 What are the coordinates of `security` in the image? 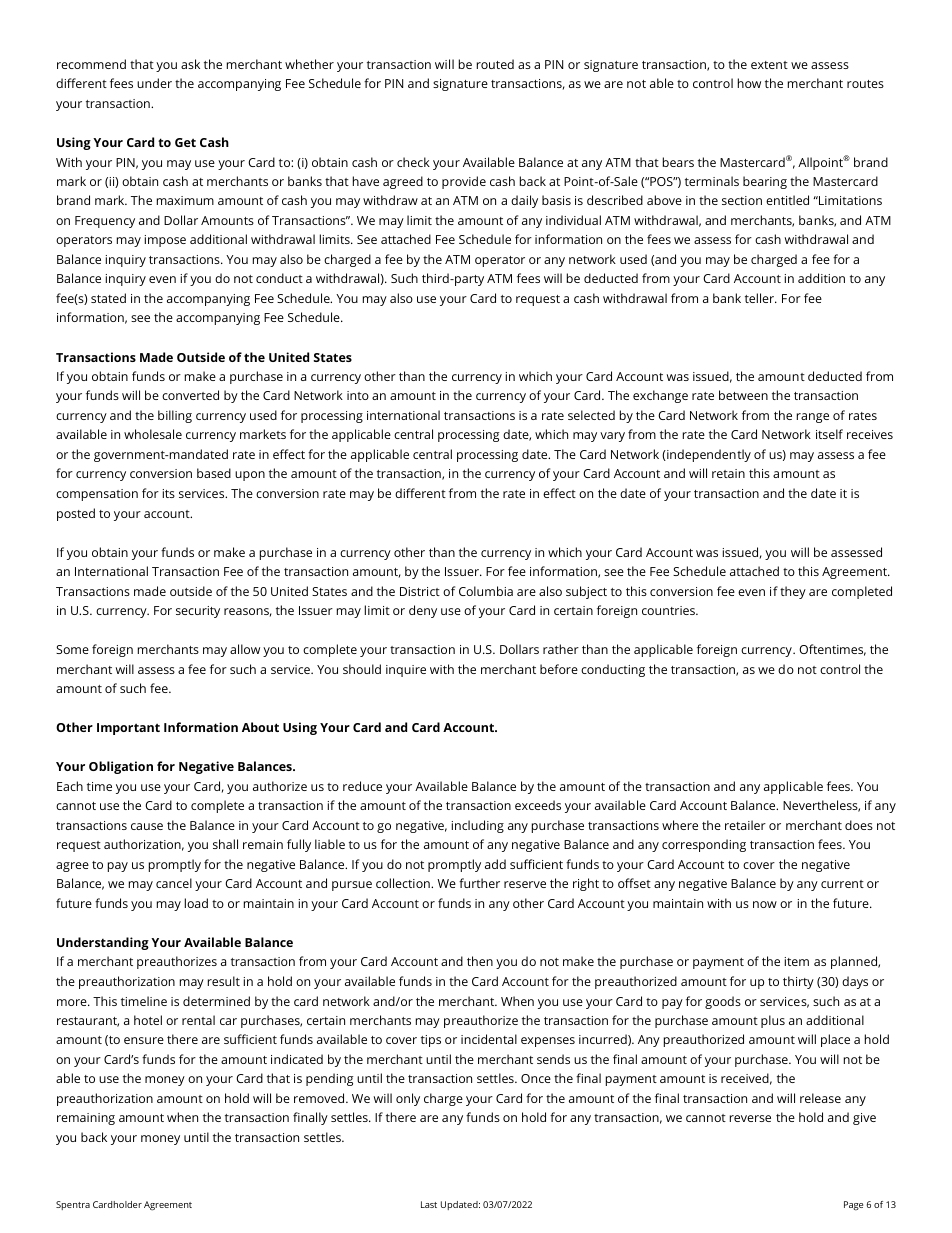 It's located at (198, 612).
